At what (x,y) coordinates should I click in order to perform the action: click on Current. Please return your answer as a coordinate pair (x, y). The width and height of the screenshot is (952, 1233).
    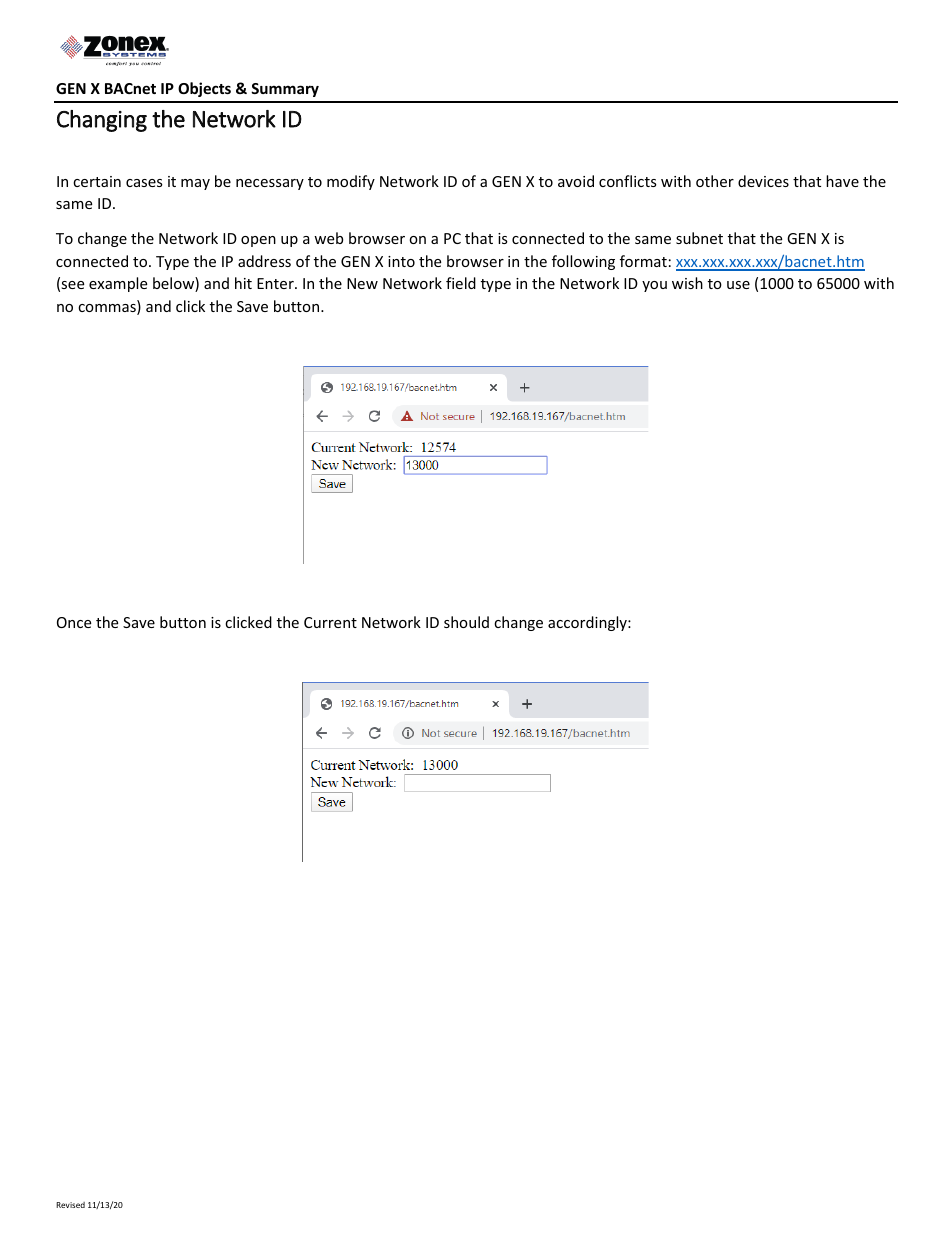
    Looking at the image, I should click on (330, 622).
